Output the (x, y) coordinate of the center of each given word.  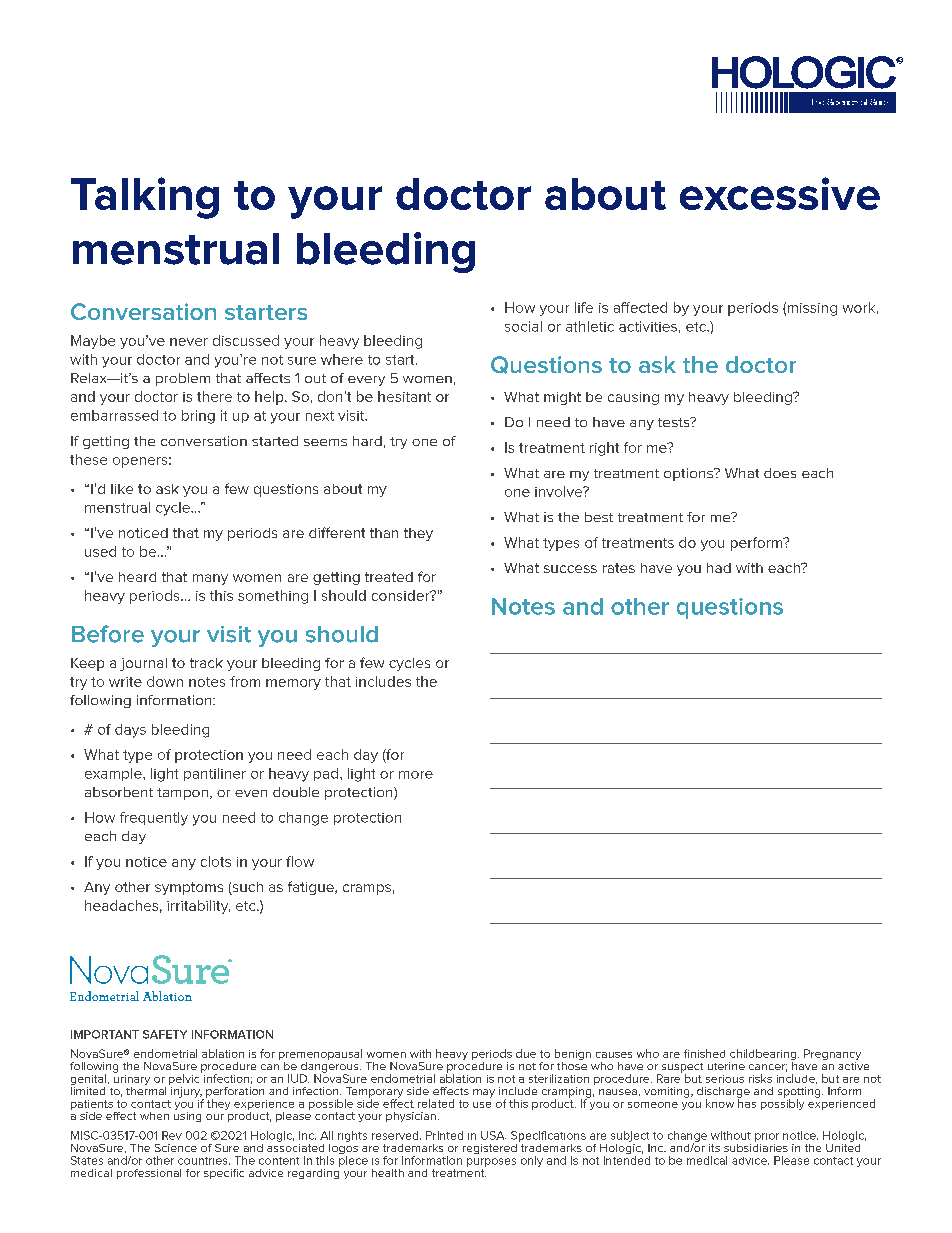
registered (490, 1149)
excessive (780, 193)
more (416, 775)
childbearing (764, 1056)
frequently (154, 819)
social (523, 326)
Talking (145, 198)
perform (758, 544)
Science (176, 1148)
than (384, 533)
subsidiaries (756, 1146)
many (210, 579)
